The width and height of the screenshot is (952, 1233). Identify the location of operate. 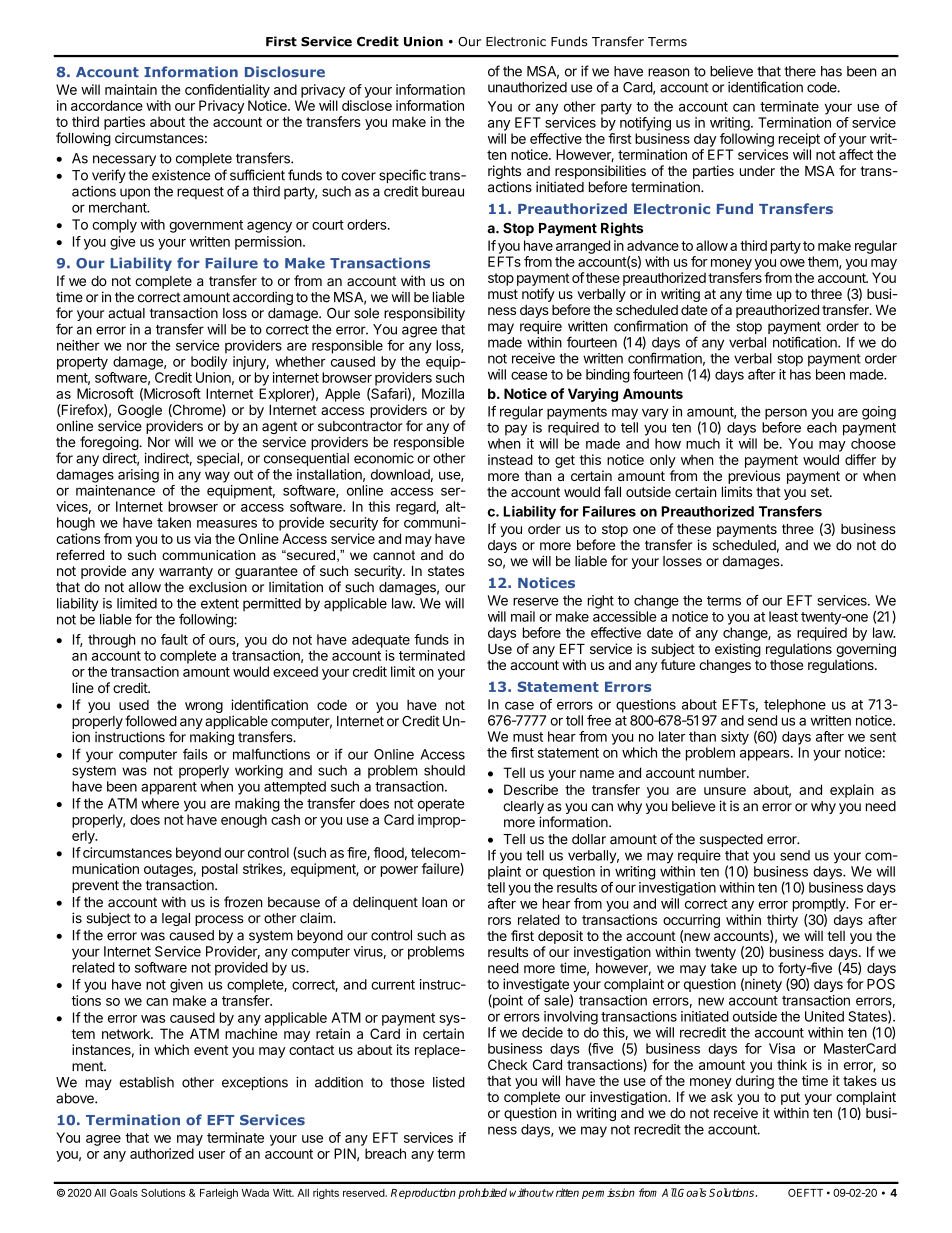
(441, 805).
